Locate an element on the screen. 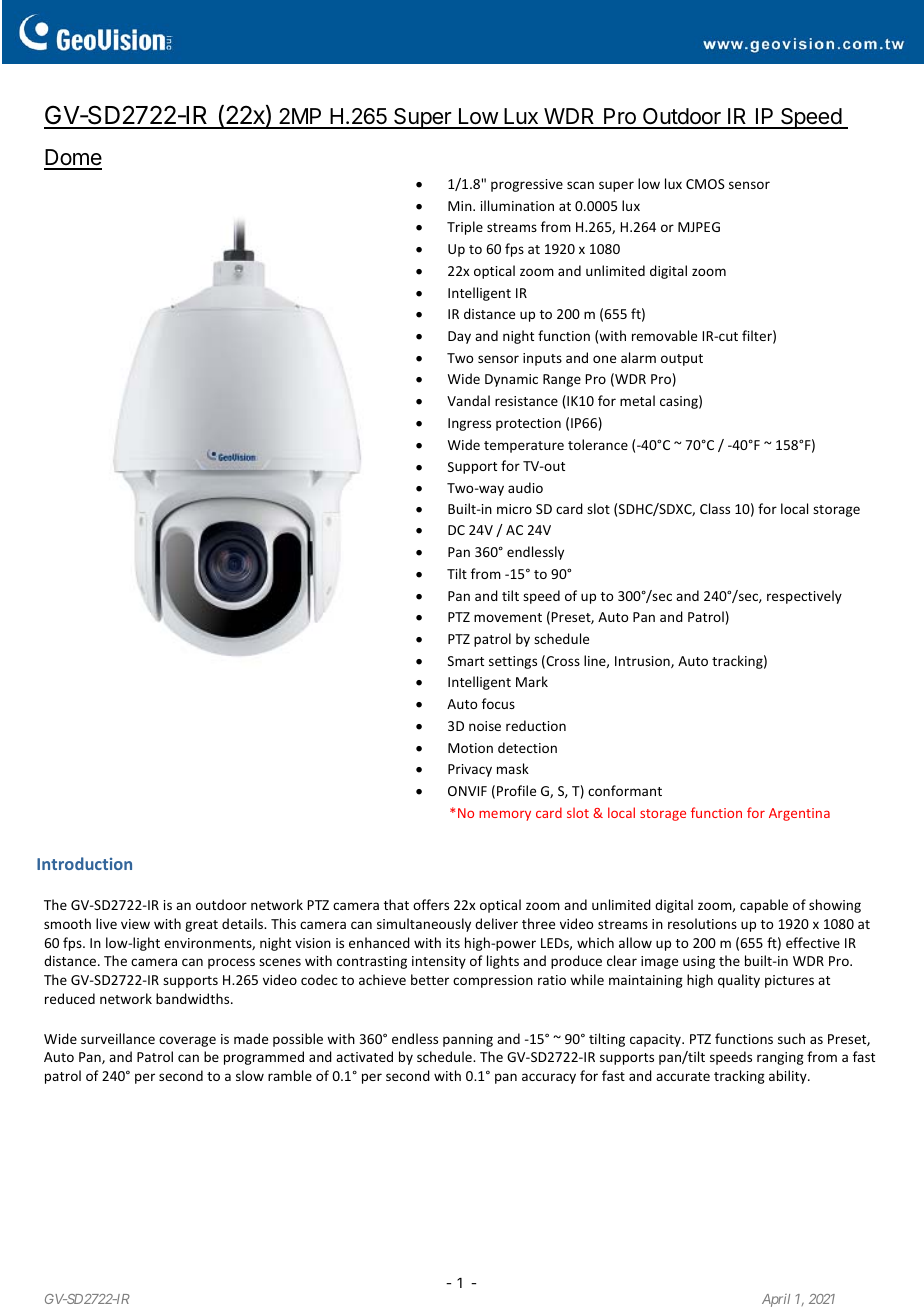  illumination is located at coordinates (517, 205).
